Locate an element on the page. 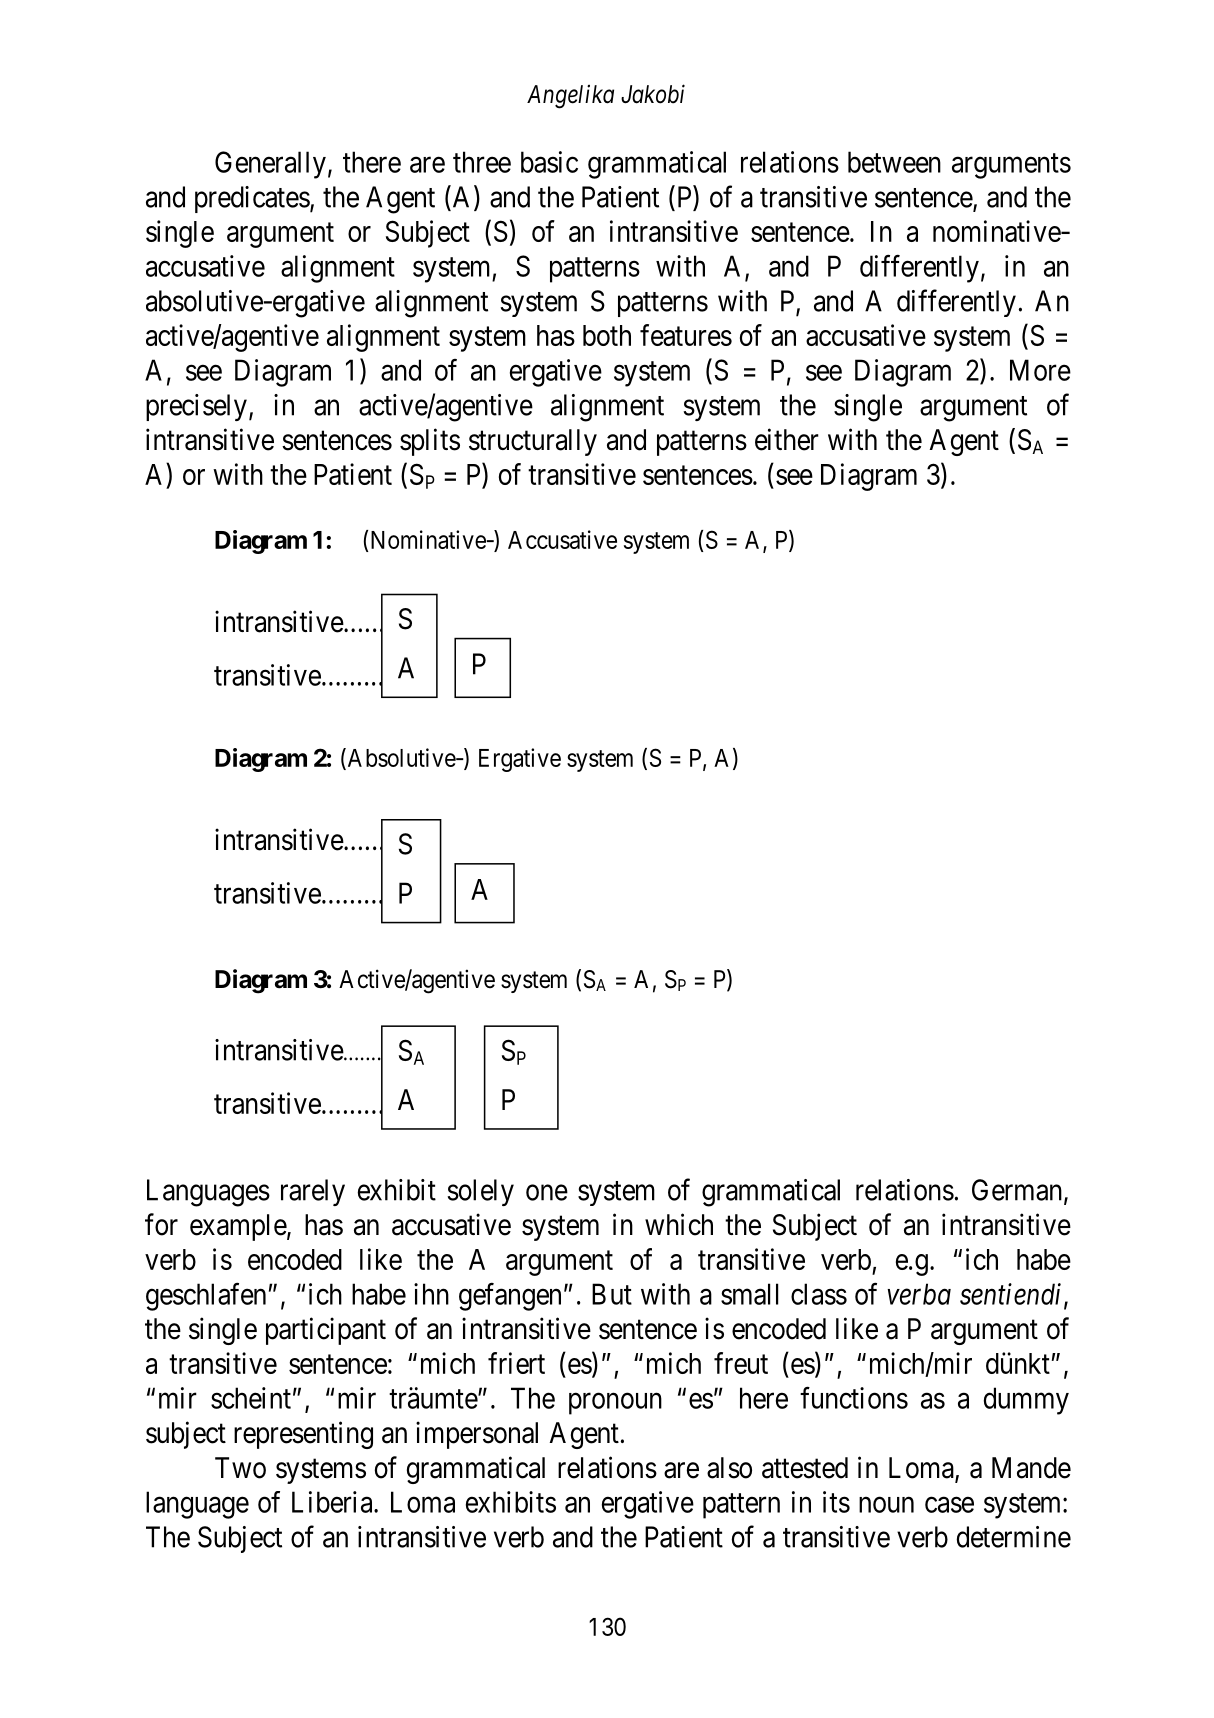  Two is located at coordinates (240, 1468).
